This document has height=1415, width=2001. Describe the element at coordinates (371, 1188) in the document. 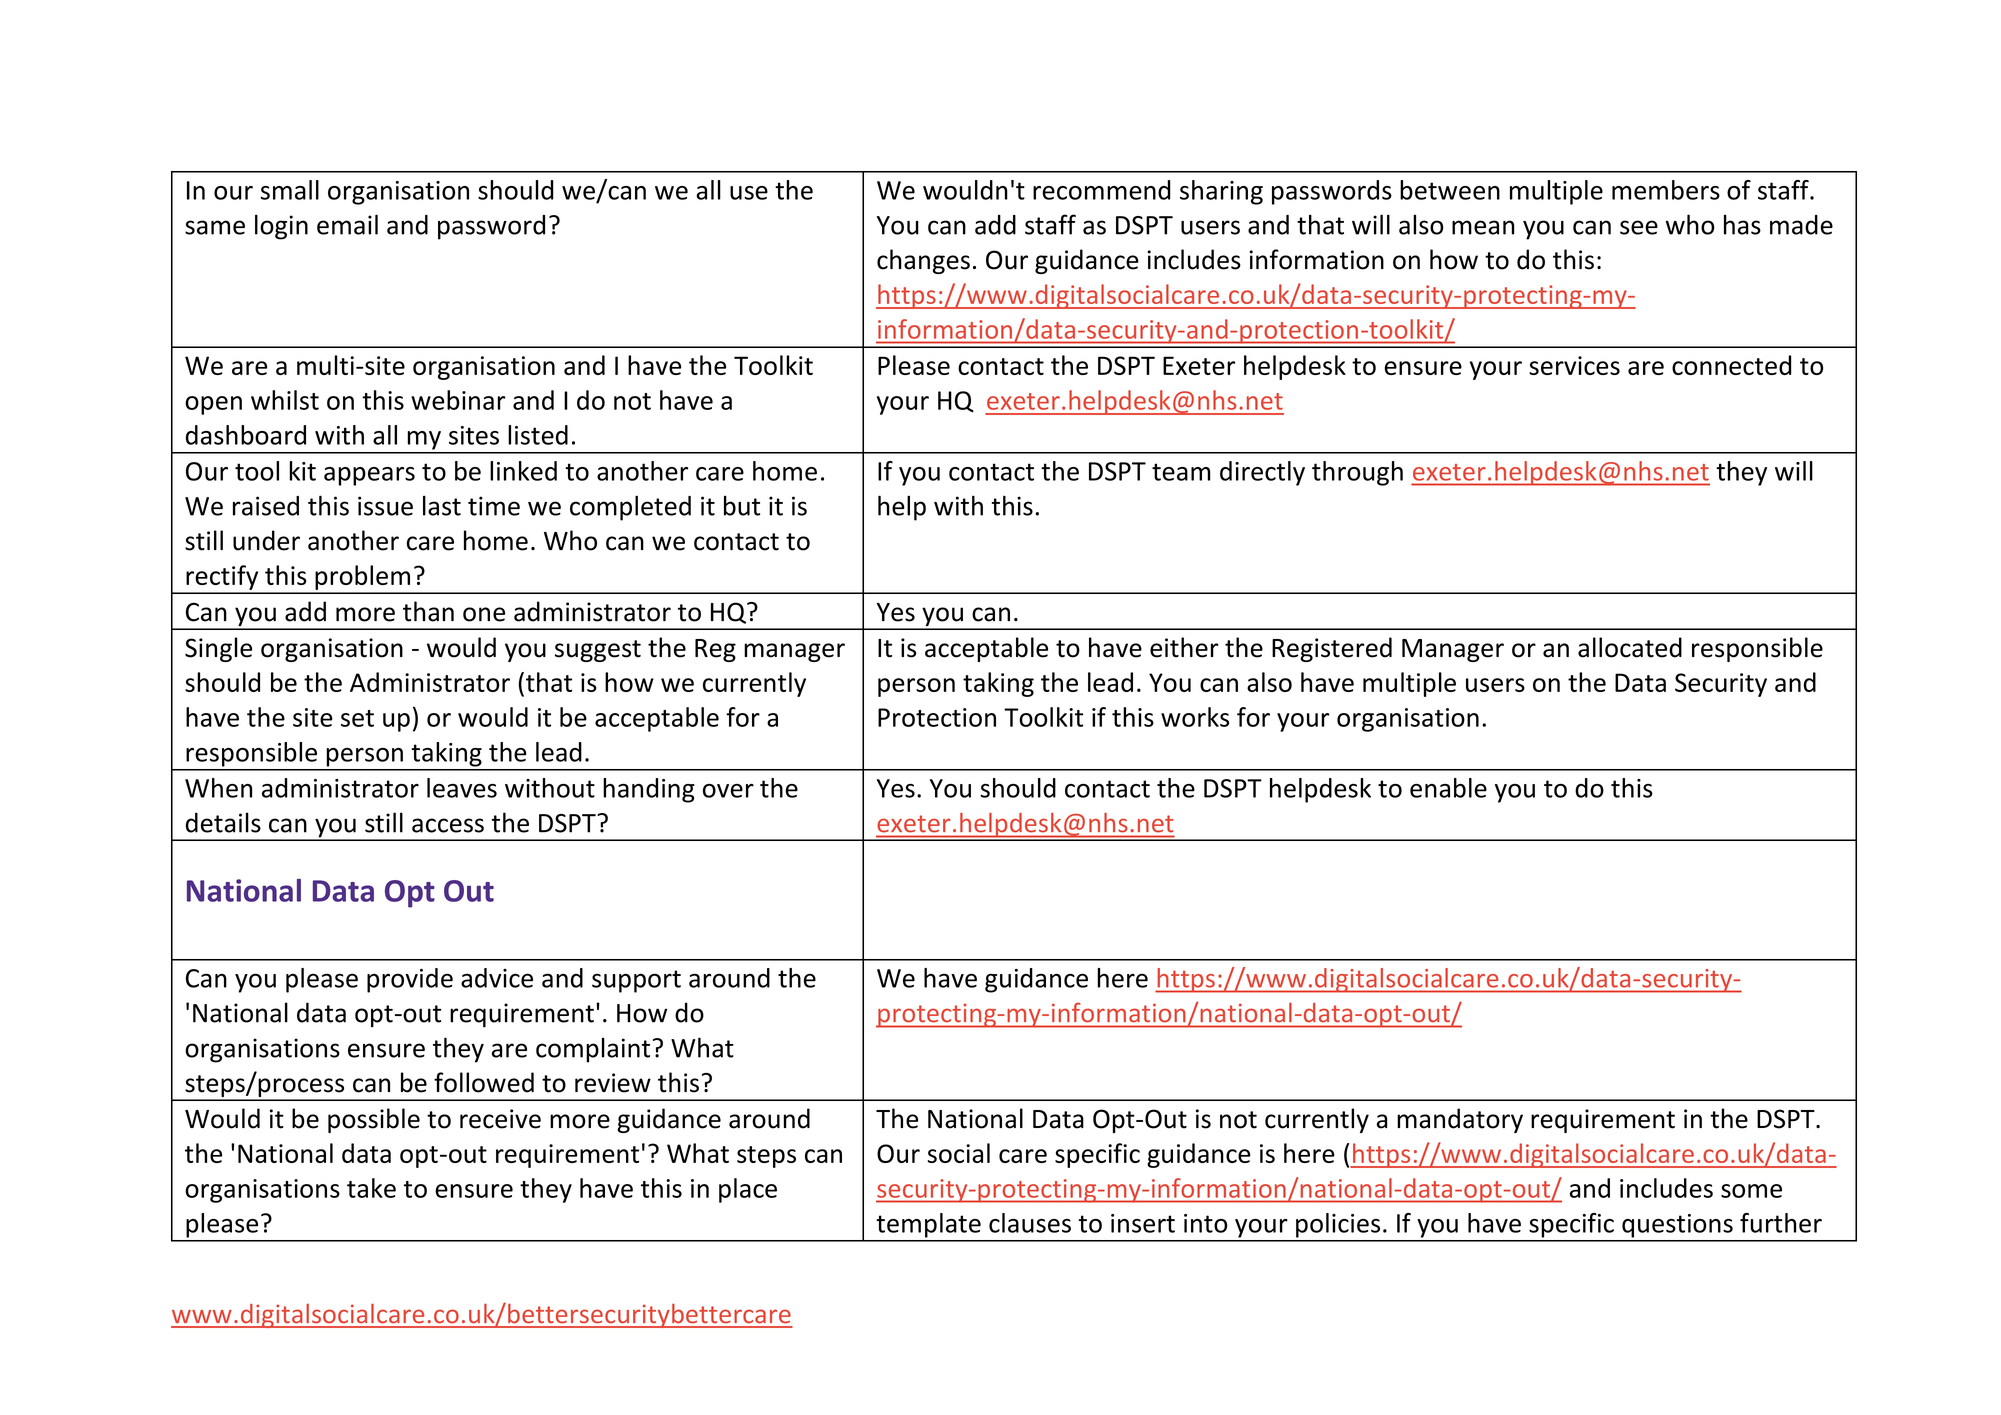

I see `take` at that location.
